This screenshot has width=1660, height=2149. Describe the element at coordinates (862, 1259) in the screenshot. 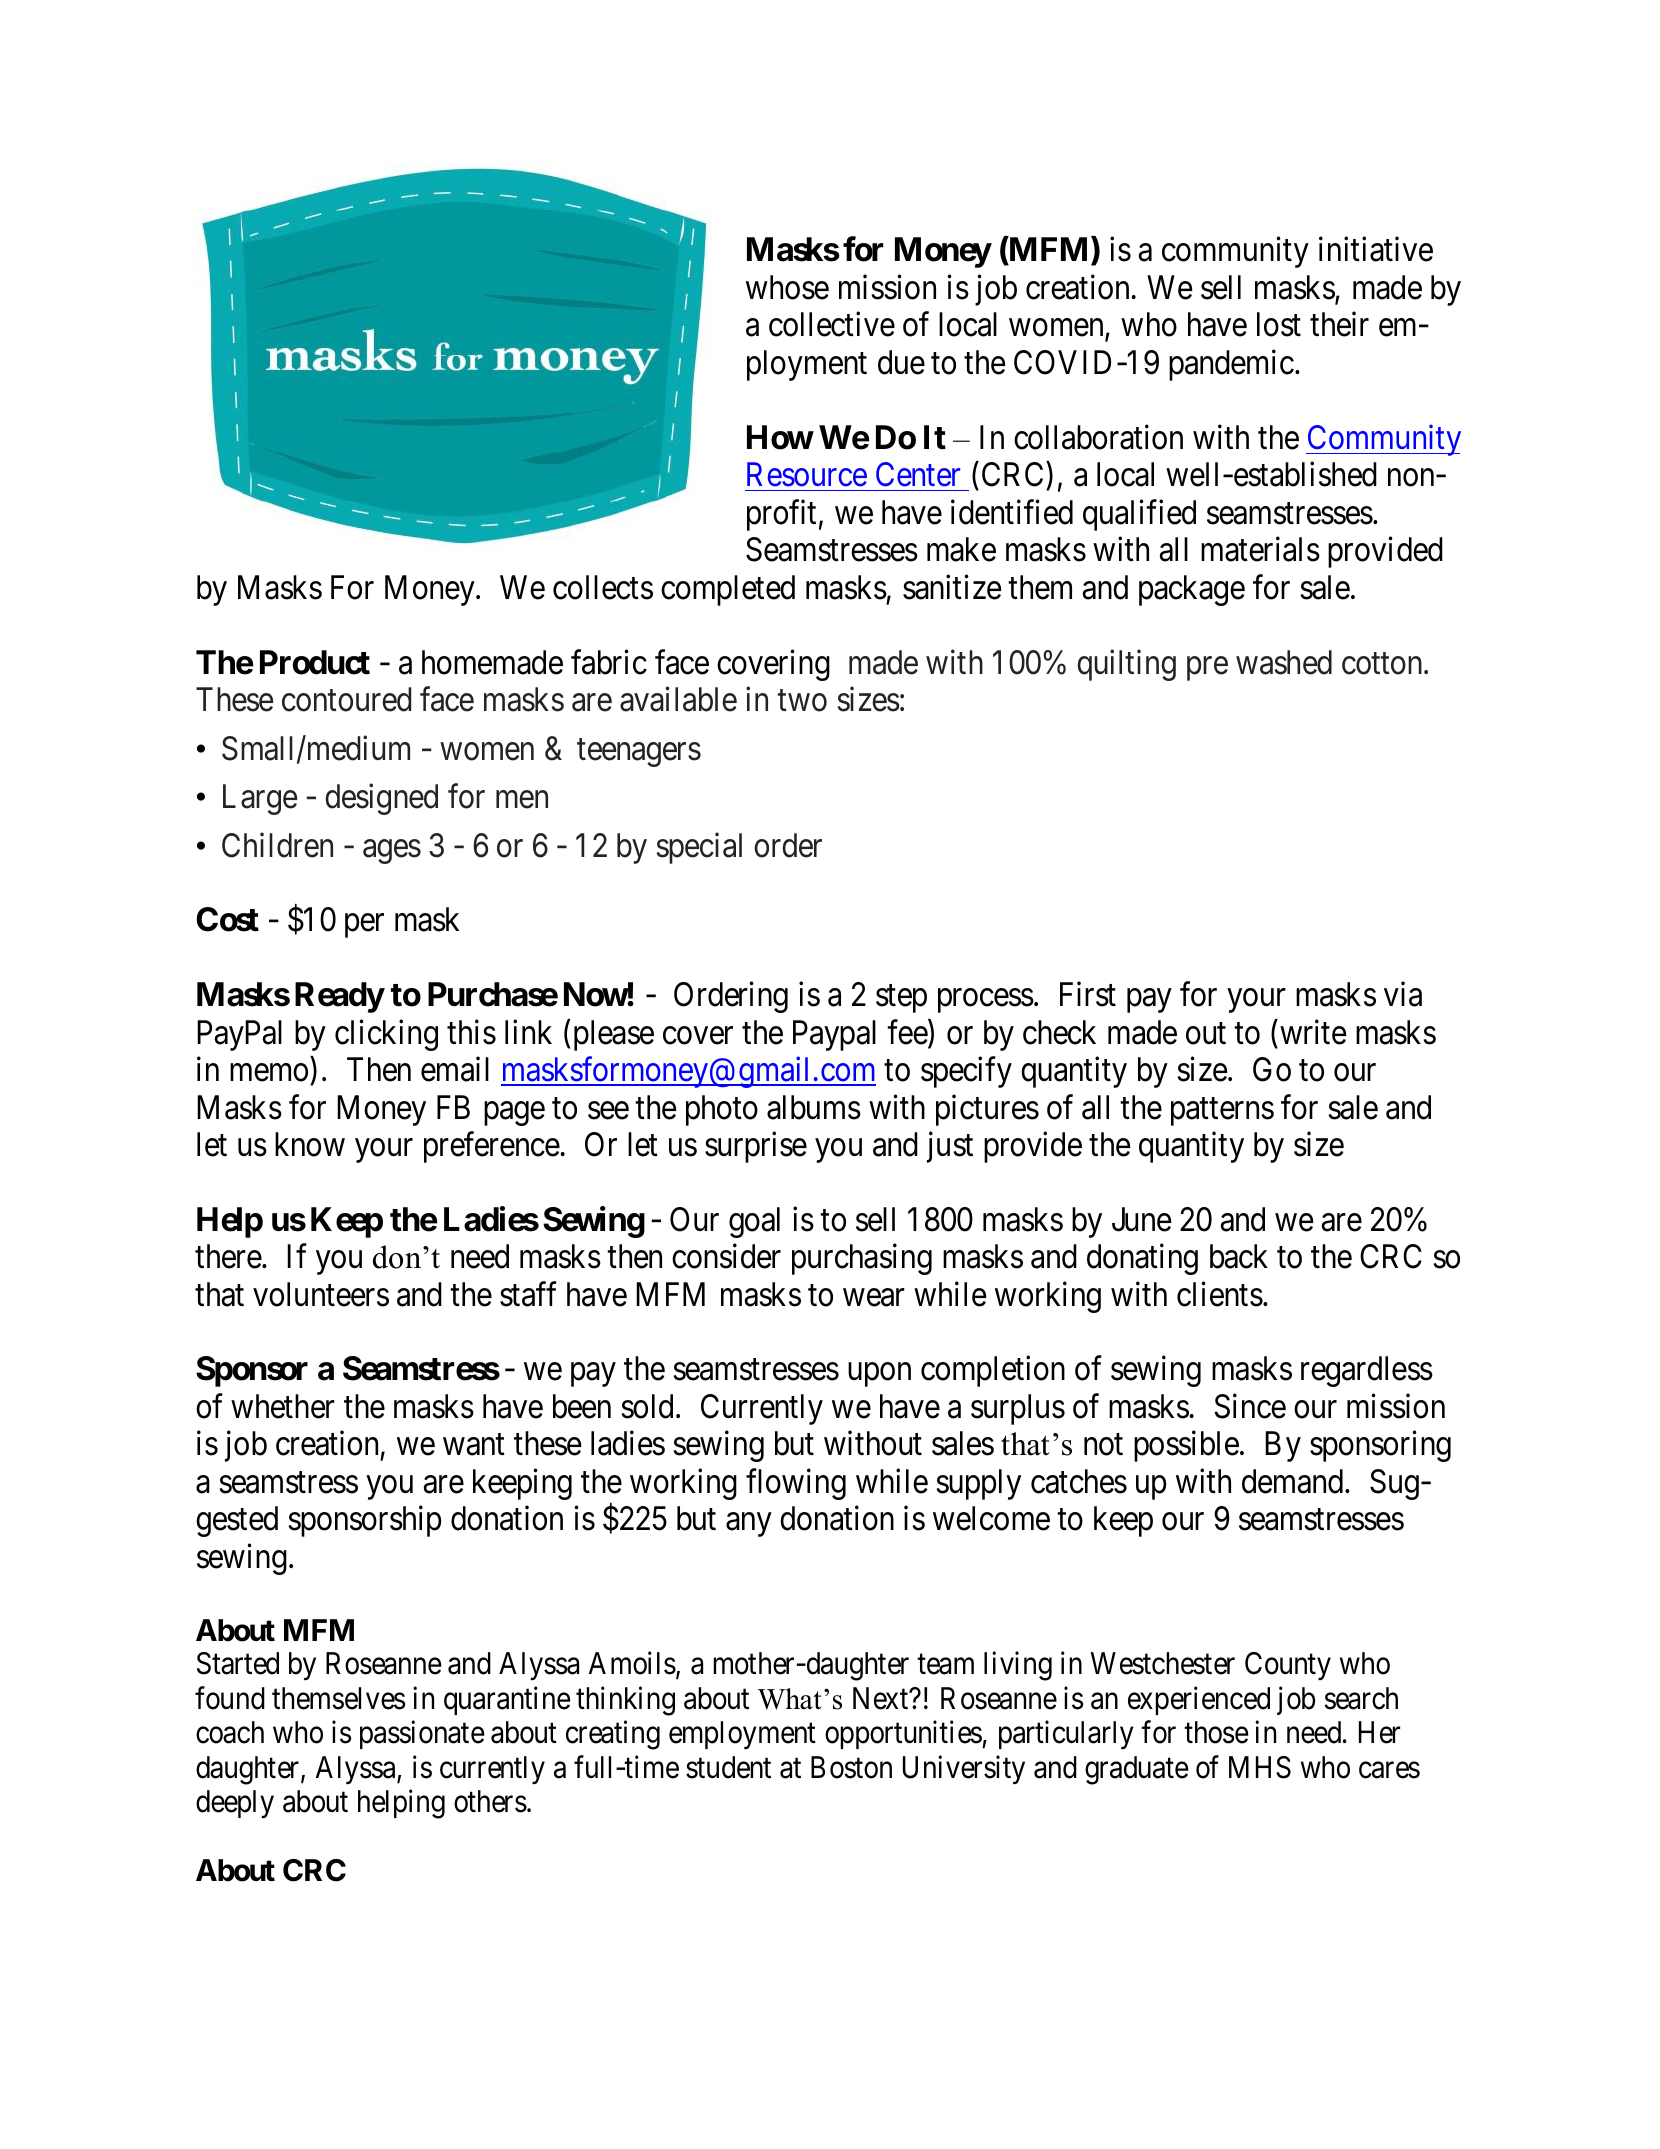

I see `purchasing` at that location.
